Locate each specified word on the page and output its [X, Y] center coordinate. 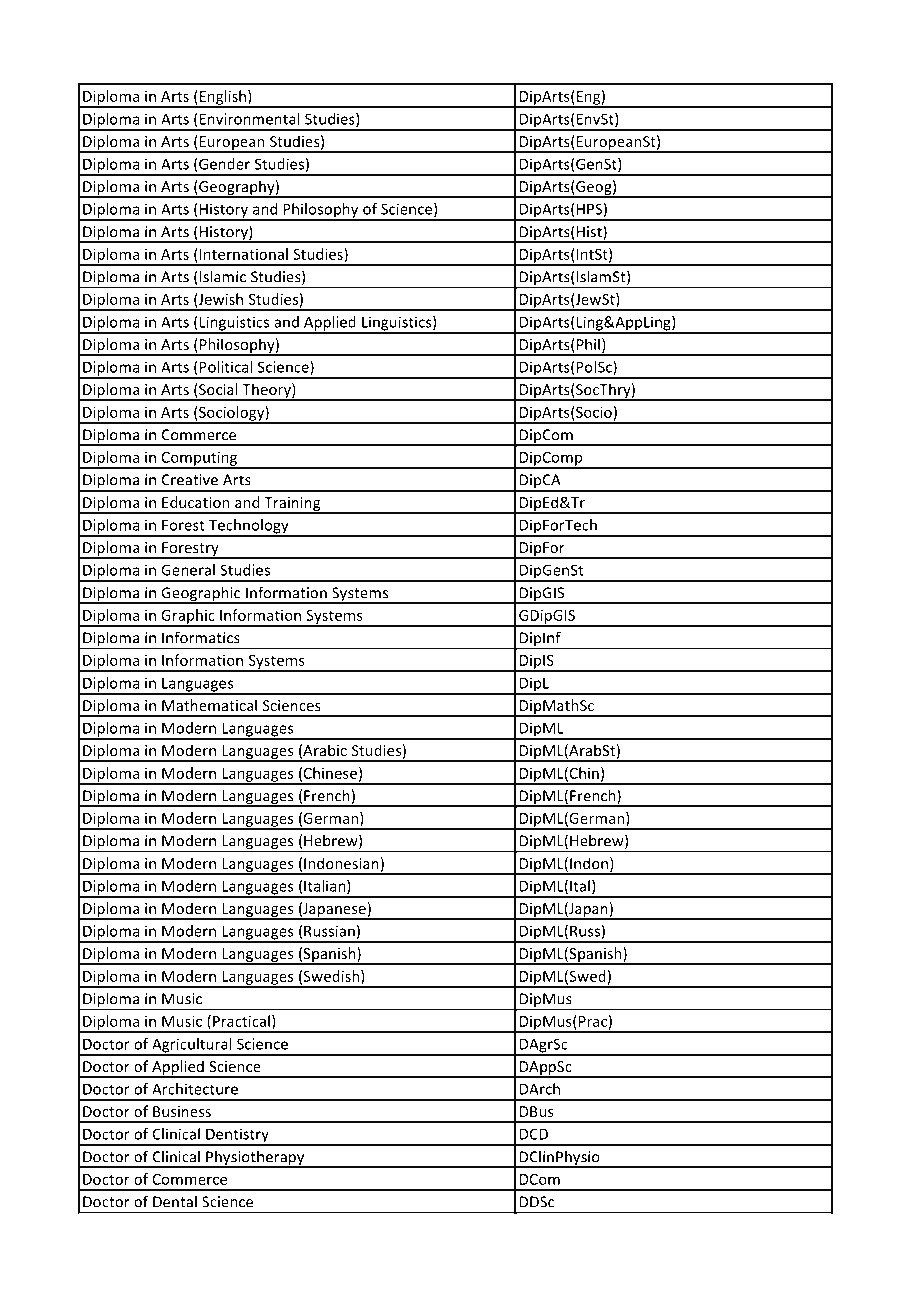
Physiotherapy [255, 1159]
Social [217, 390]
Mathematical [209, 705]
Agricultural [192, 1046]
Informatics [201, 637]
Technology [249, 527]
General [188, 570]
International [242, 254]
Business [182, 1111]
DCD [534, 1134]
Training [292, 505]
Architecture [195, 1089]
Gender [224, 164]
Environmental [250, 119]
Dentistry [237, 1136]
